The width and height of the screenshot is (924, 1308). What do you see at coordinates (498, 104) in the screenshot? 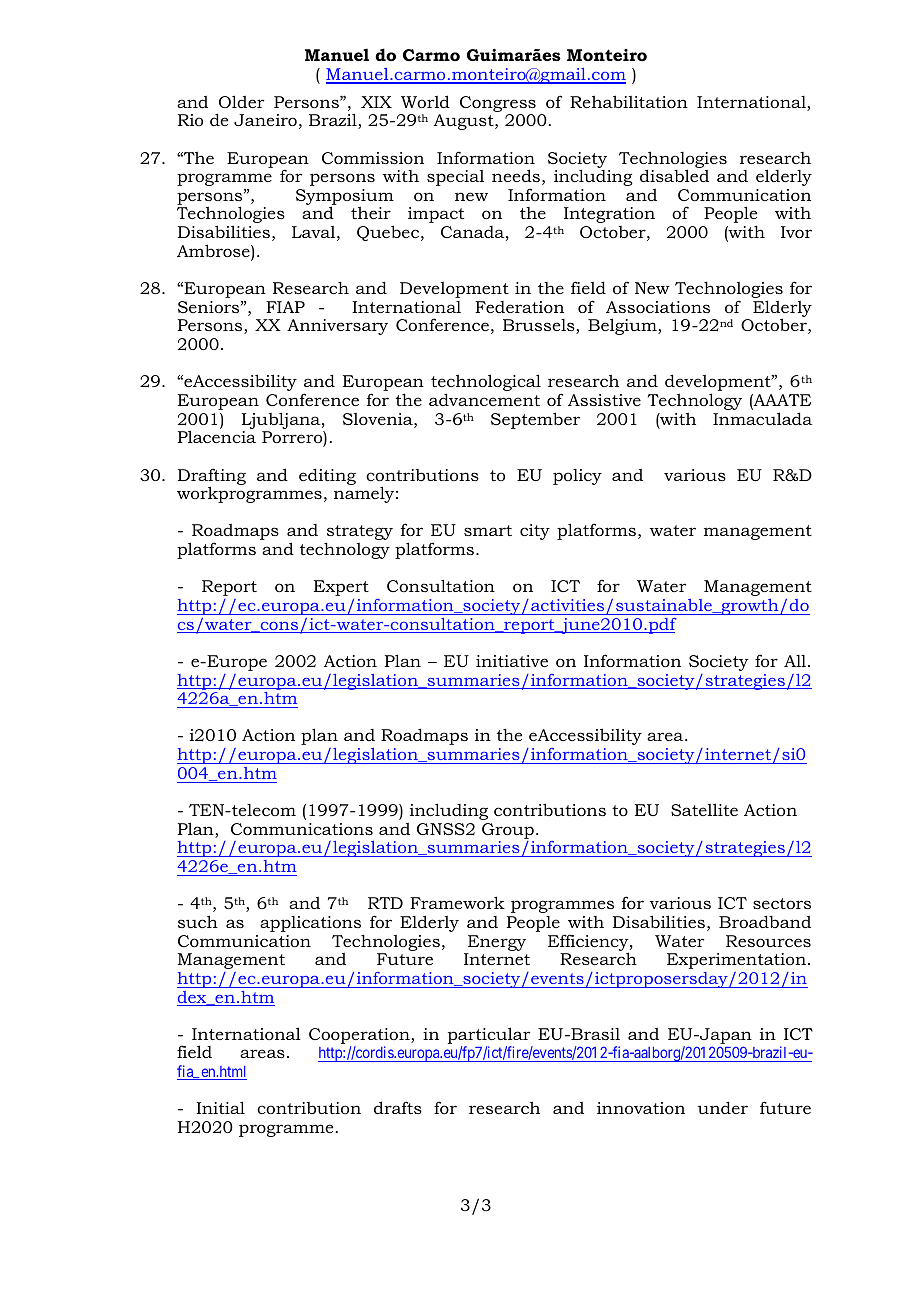
I see `Congress` at bounding box center [498, 104].
